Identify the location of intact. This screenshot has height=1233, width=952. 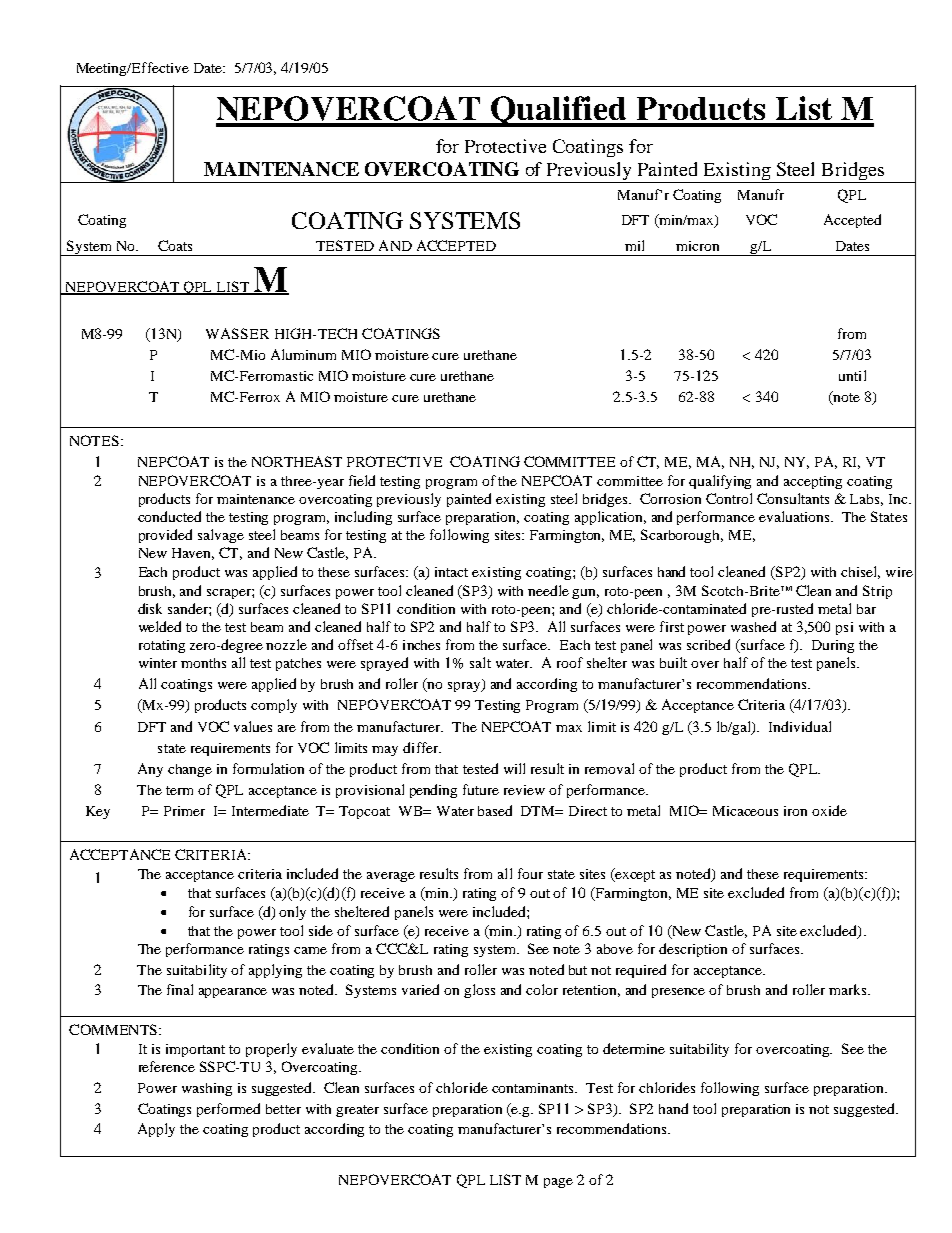
(451, 572).
